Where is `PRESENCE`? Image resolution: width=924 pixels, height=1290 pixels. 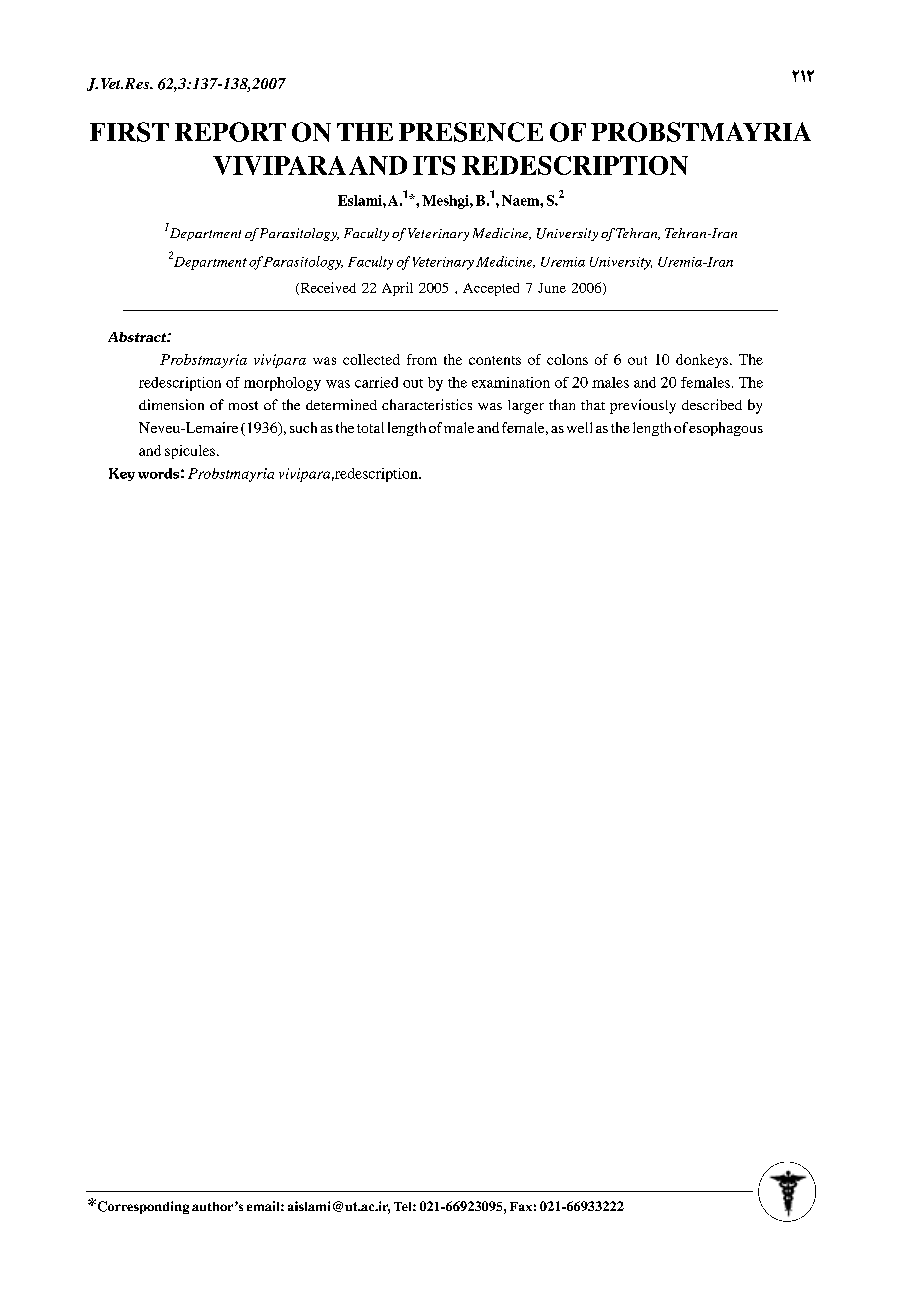
PRESENCE is located at coordinates (471, 132).
